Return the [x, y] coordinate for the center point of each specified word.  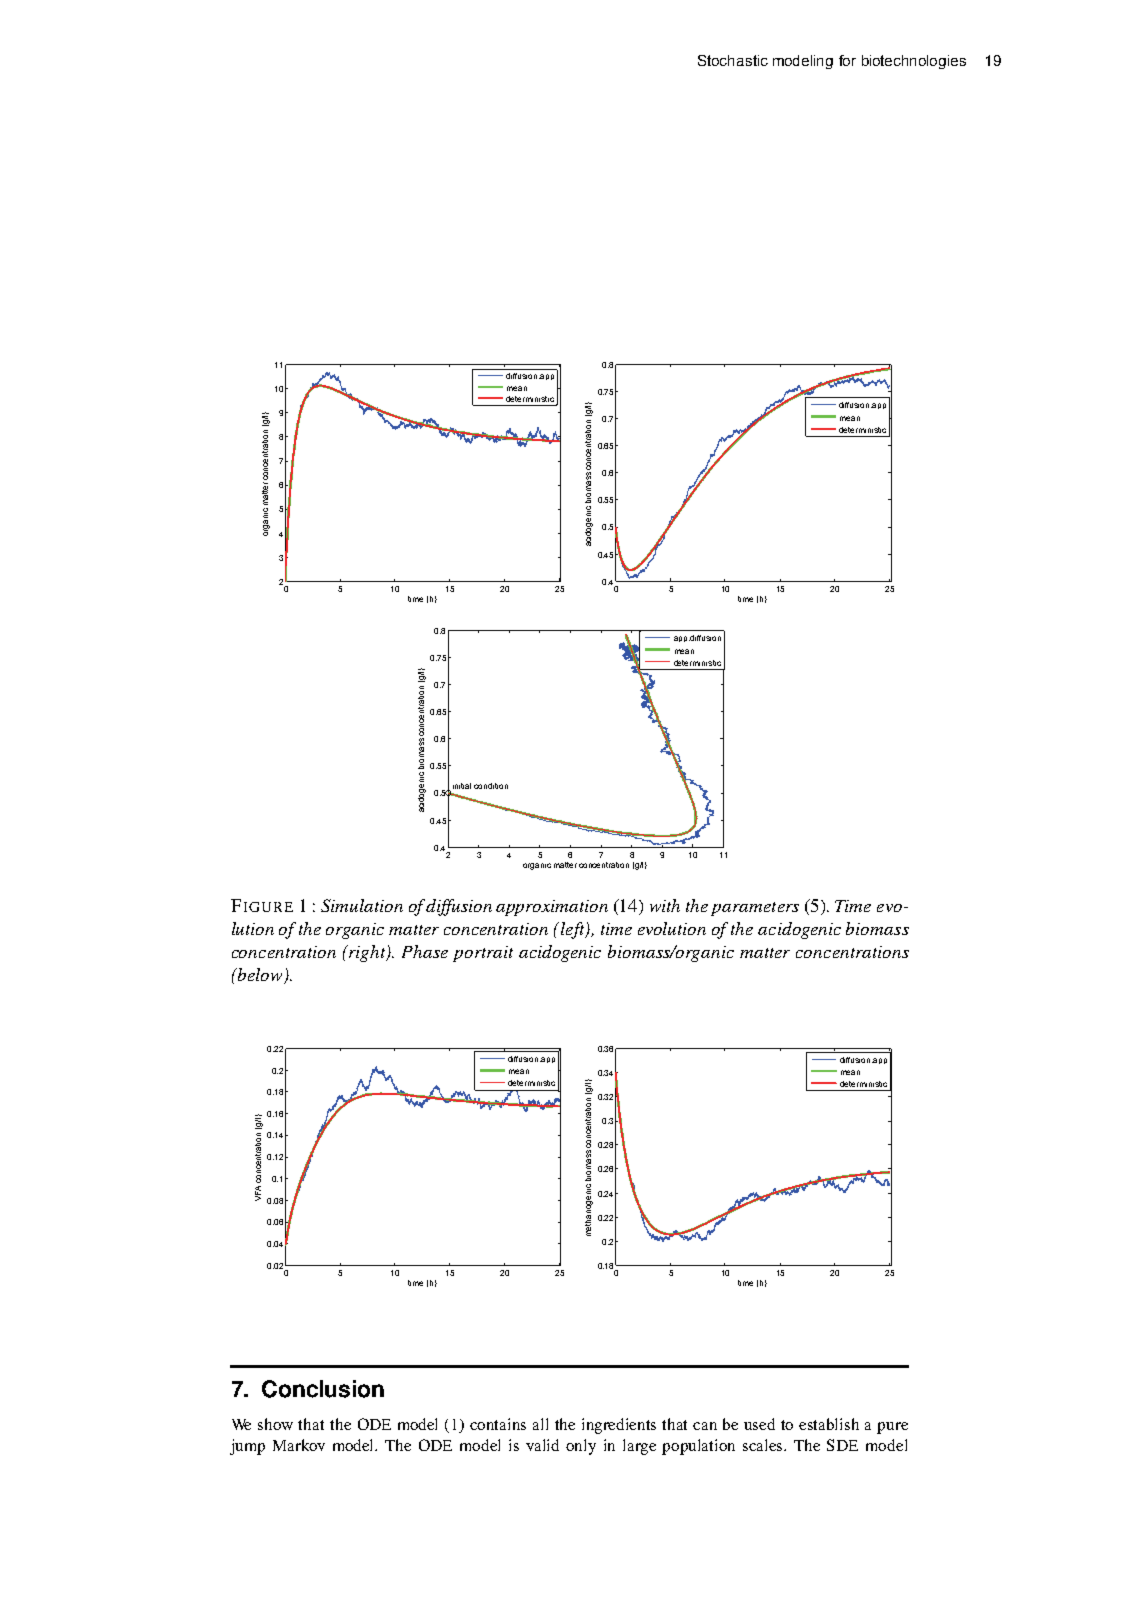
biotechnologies [914, 62]
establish [829, 1424]
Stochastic [733, 60]
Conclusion [323, 1389]
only [581, 1447]
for [847, 60]
